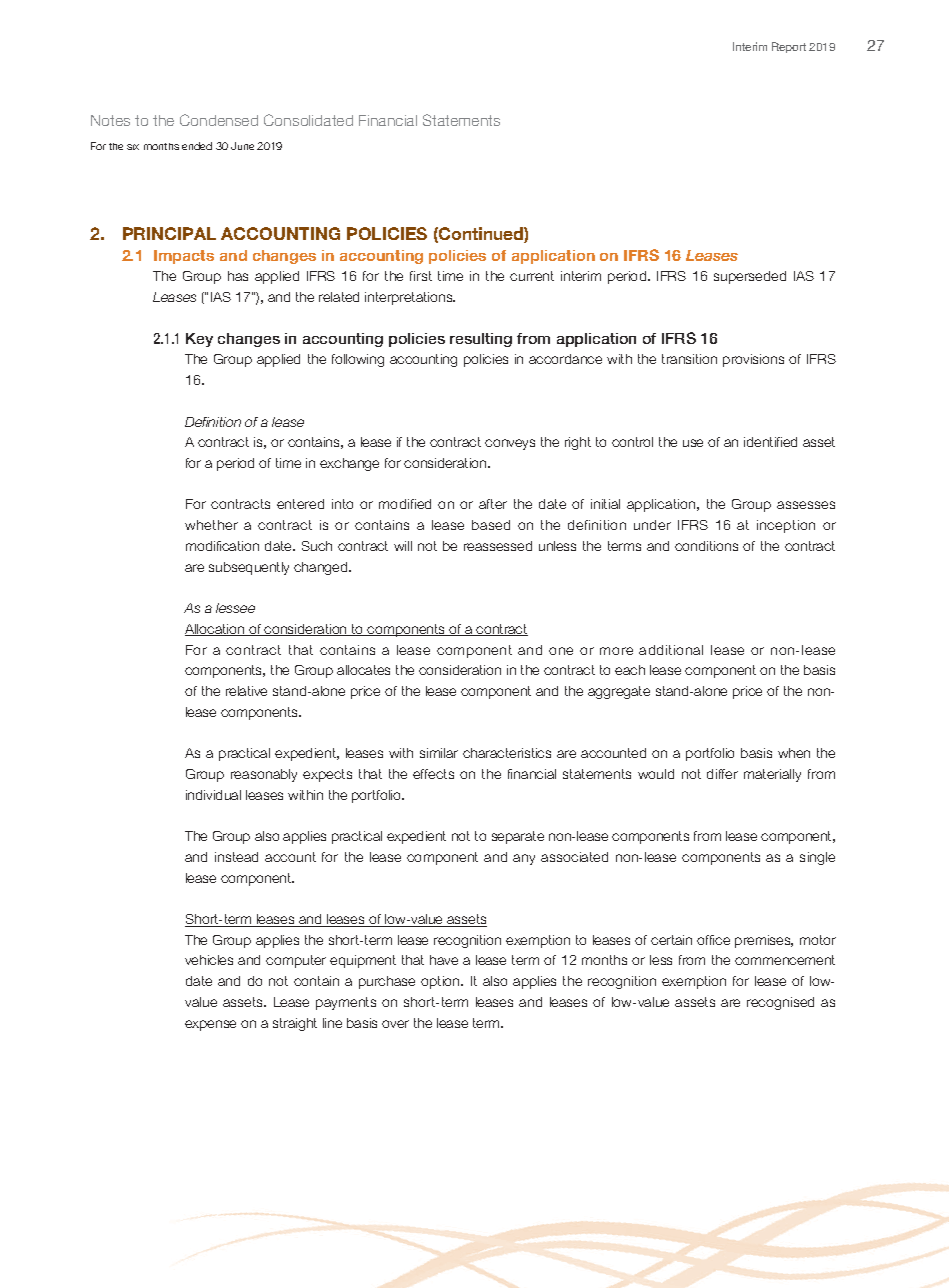 This screenshot has height=1288, width=949. I want to click on provisions, so click(753, 360).
